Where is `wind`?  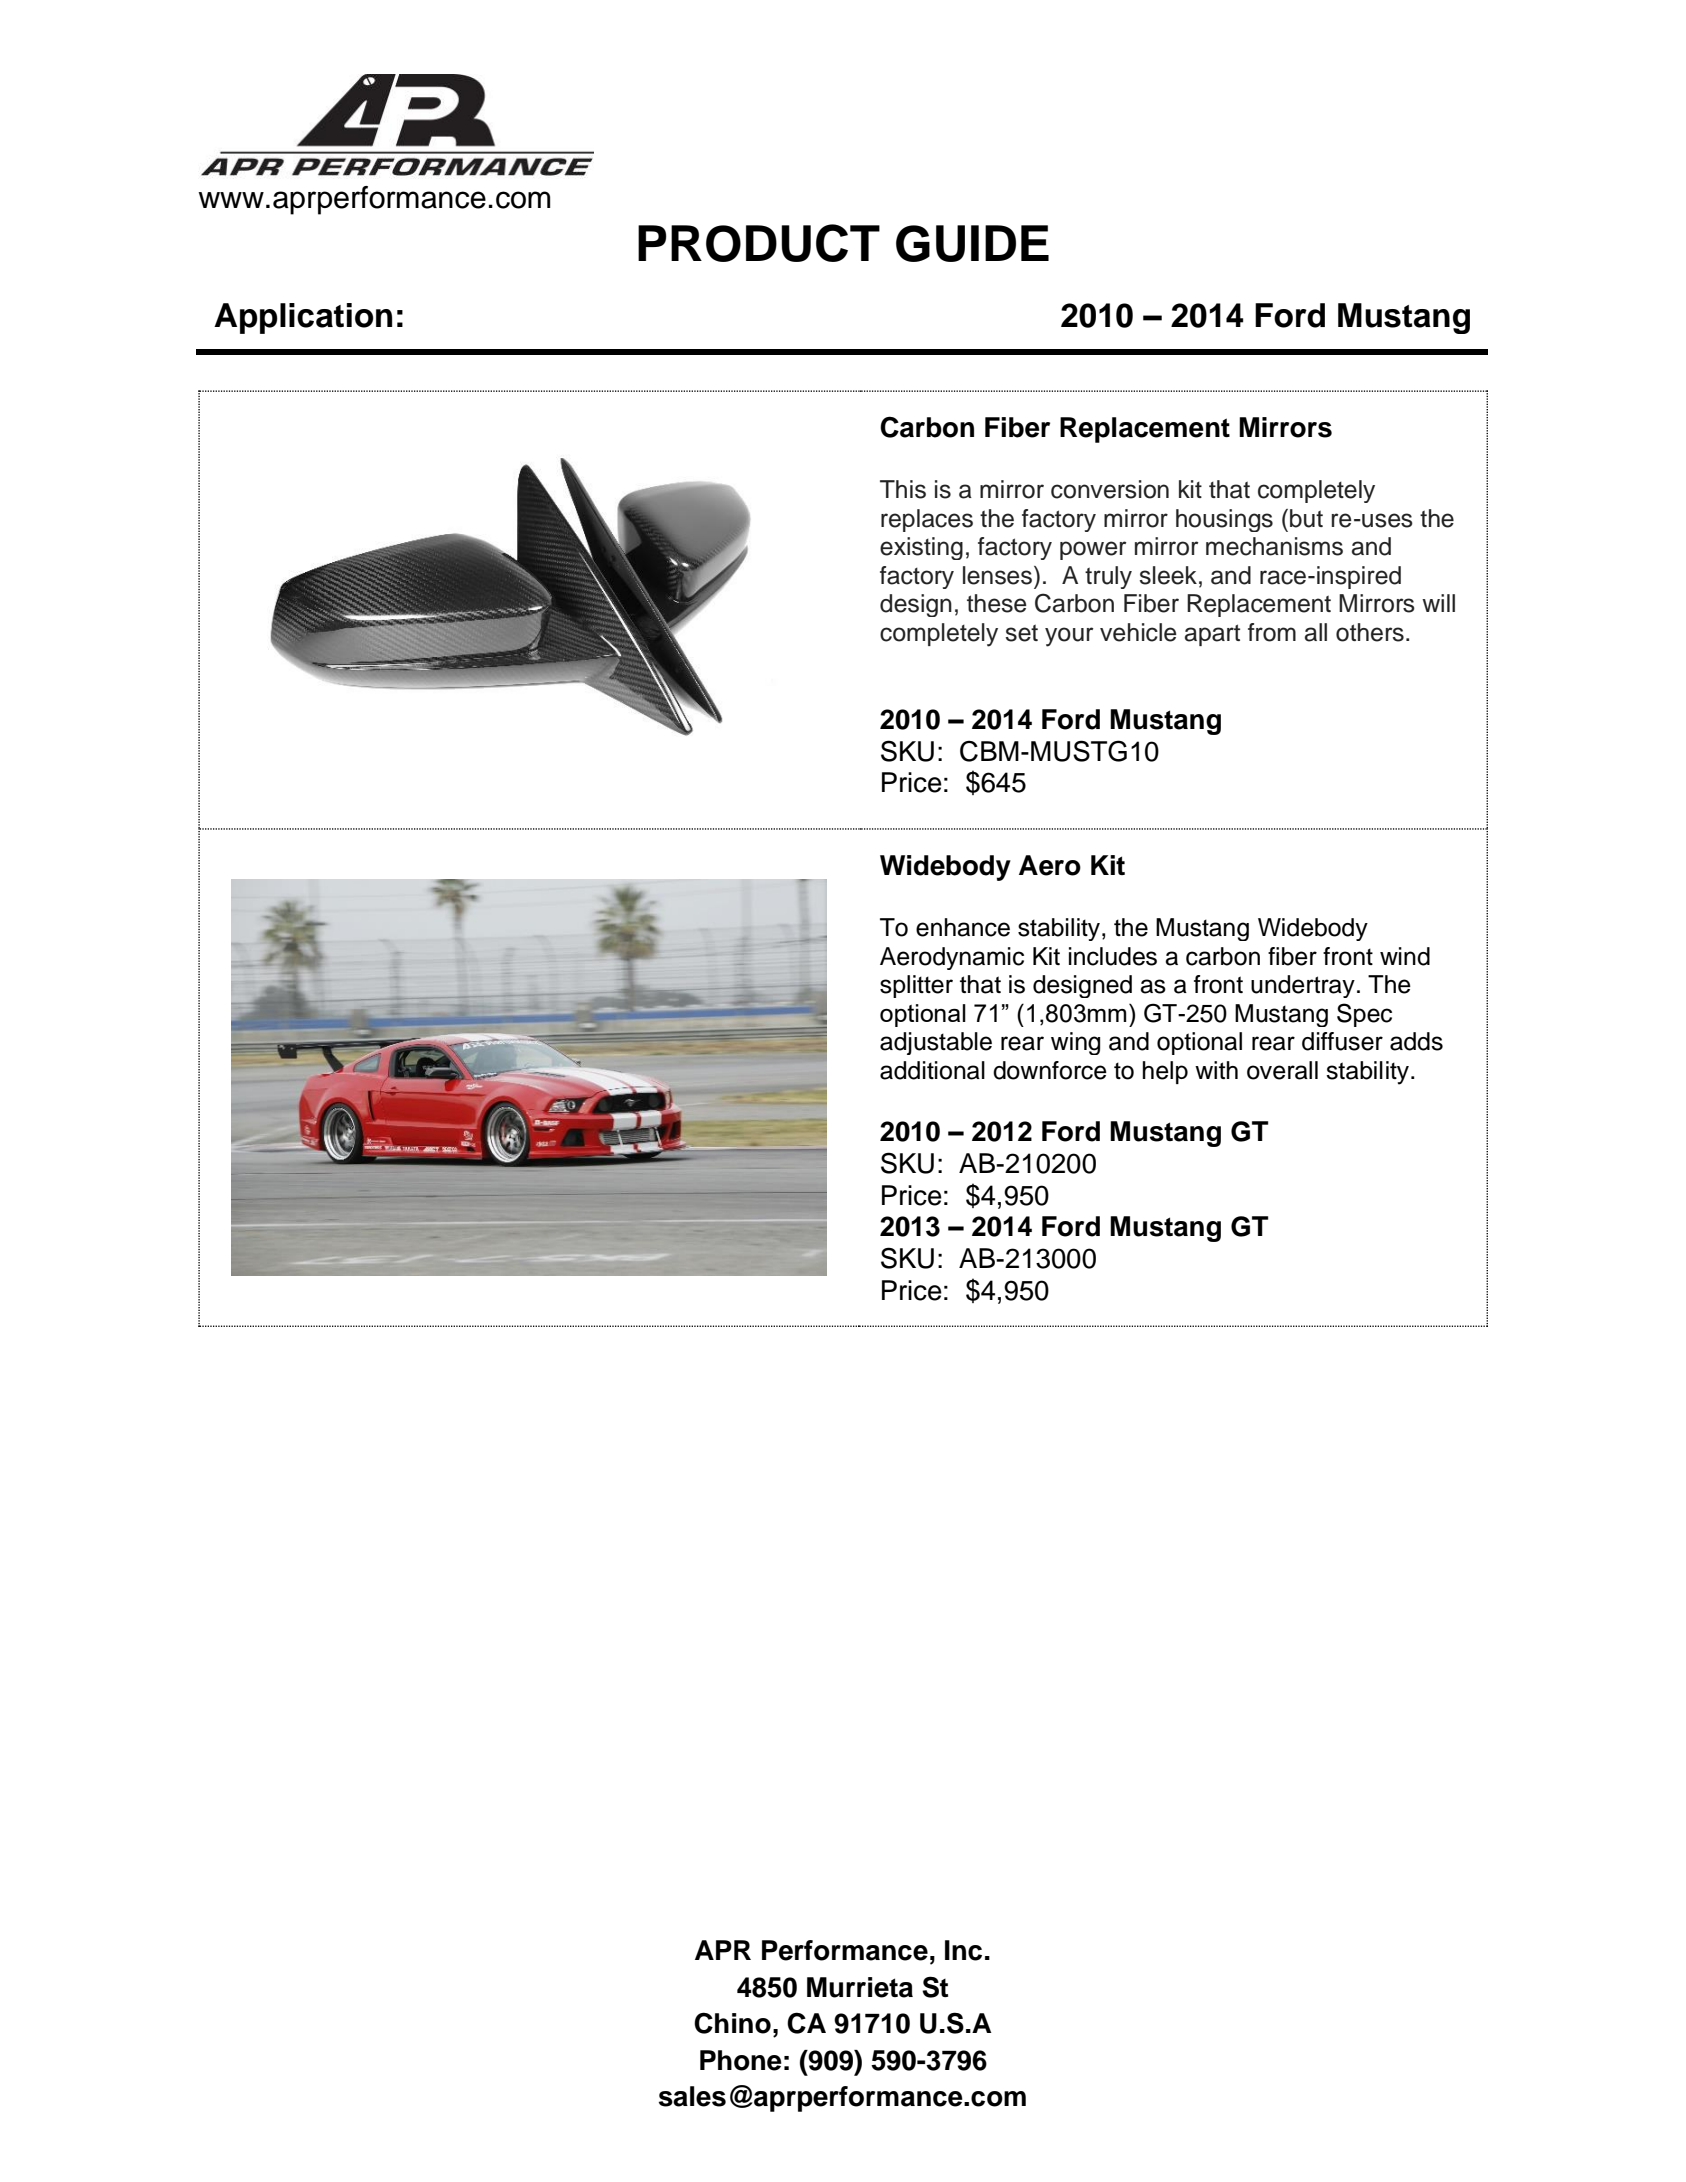 wind is located at coordinates (1405, 956).
